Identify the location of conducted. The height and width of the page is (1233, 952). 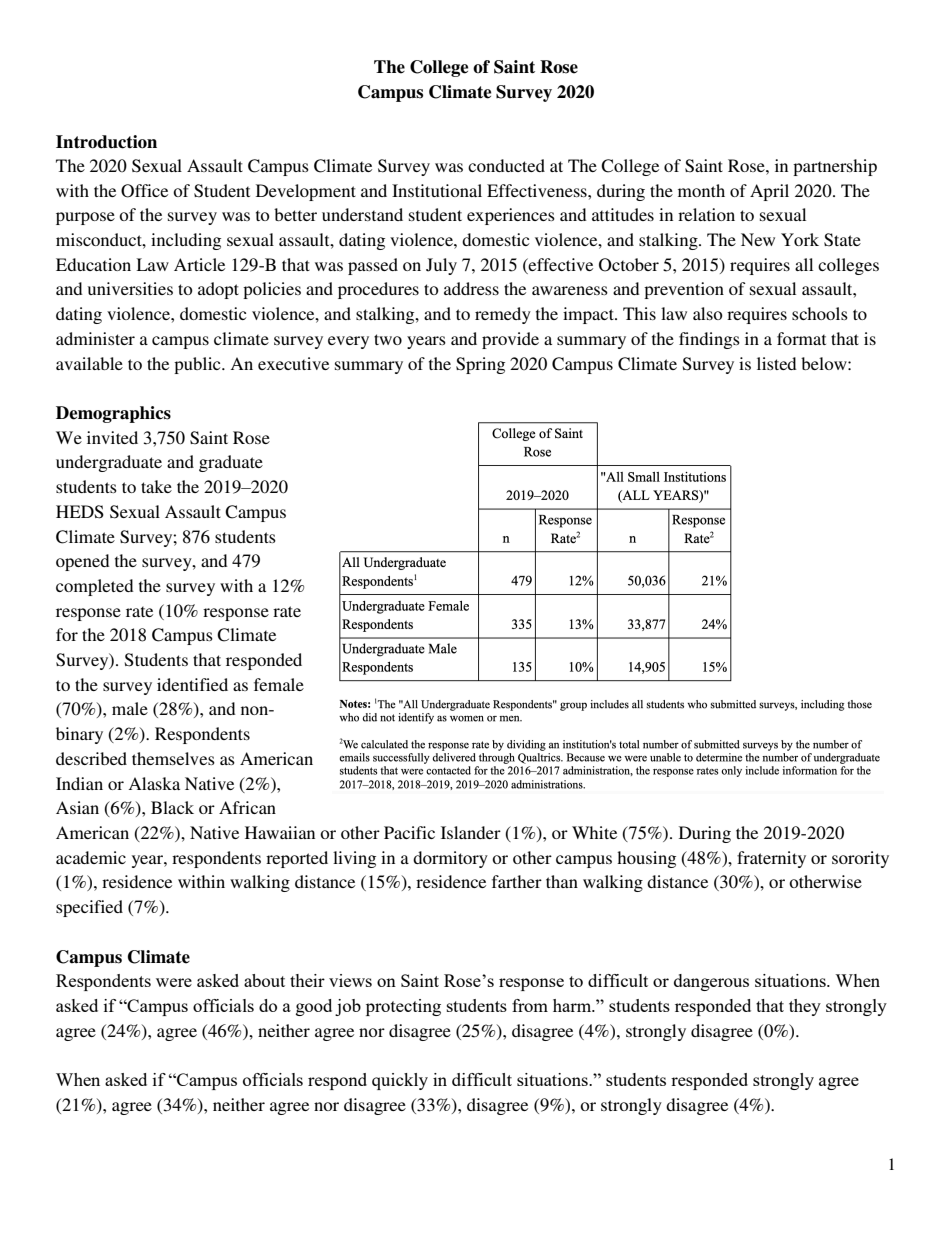
(506, 165).
